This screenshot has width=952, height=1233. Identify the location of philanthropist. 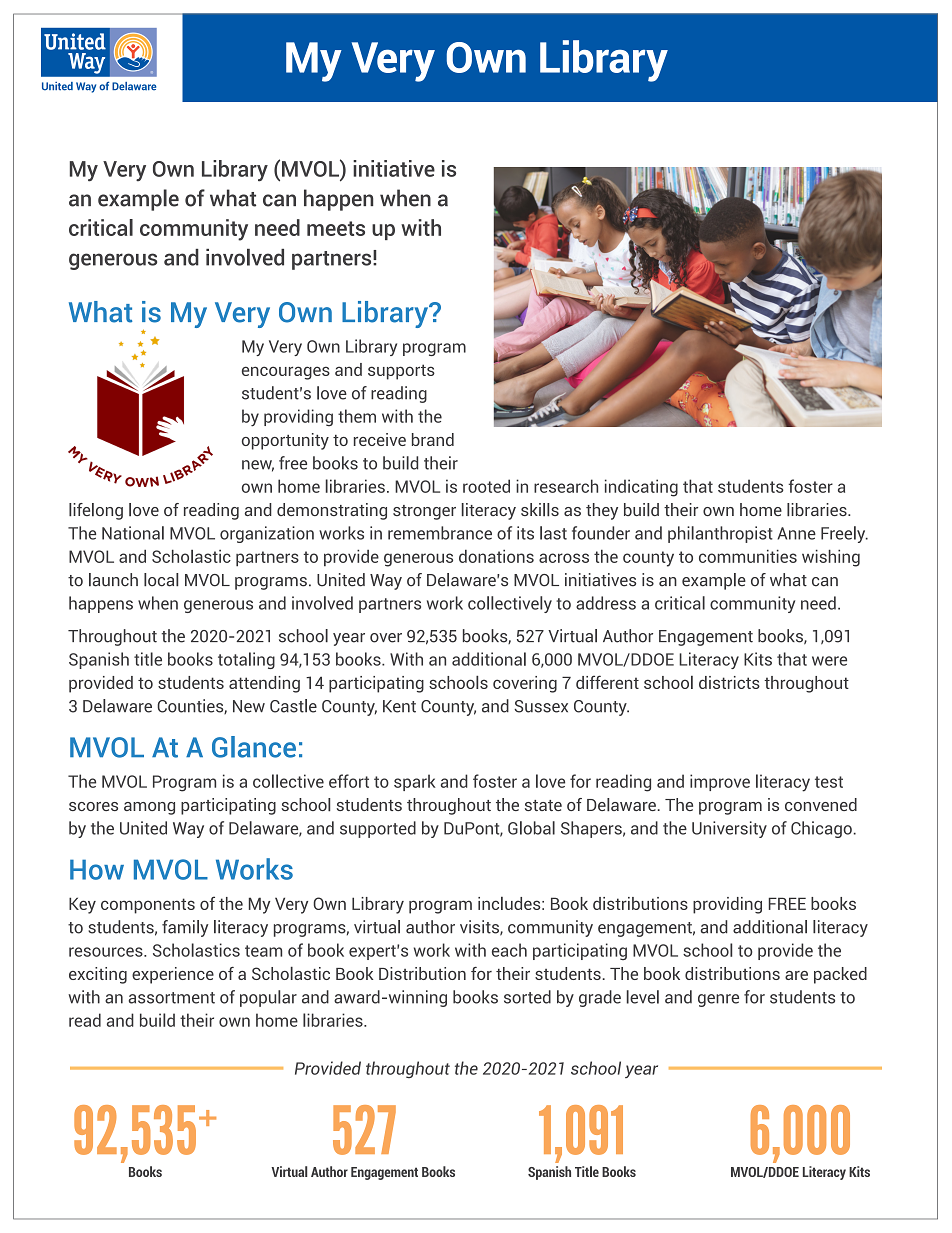
(720, 534).
